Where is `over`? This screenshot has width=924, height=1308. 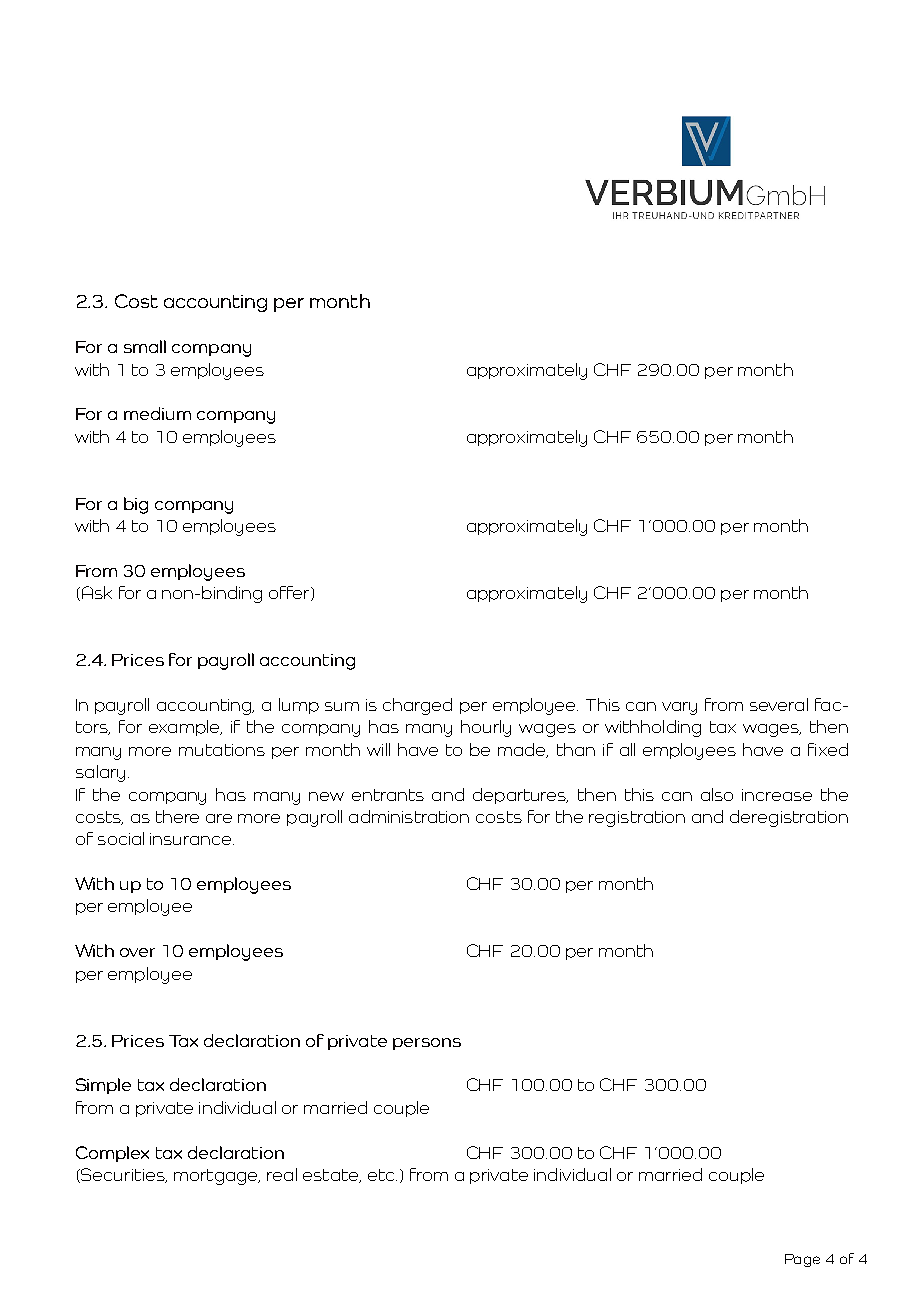 over is located at coordinates (137, 952).
